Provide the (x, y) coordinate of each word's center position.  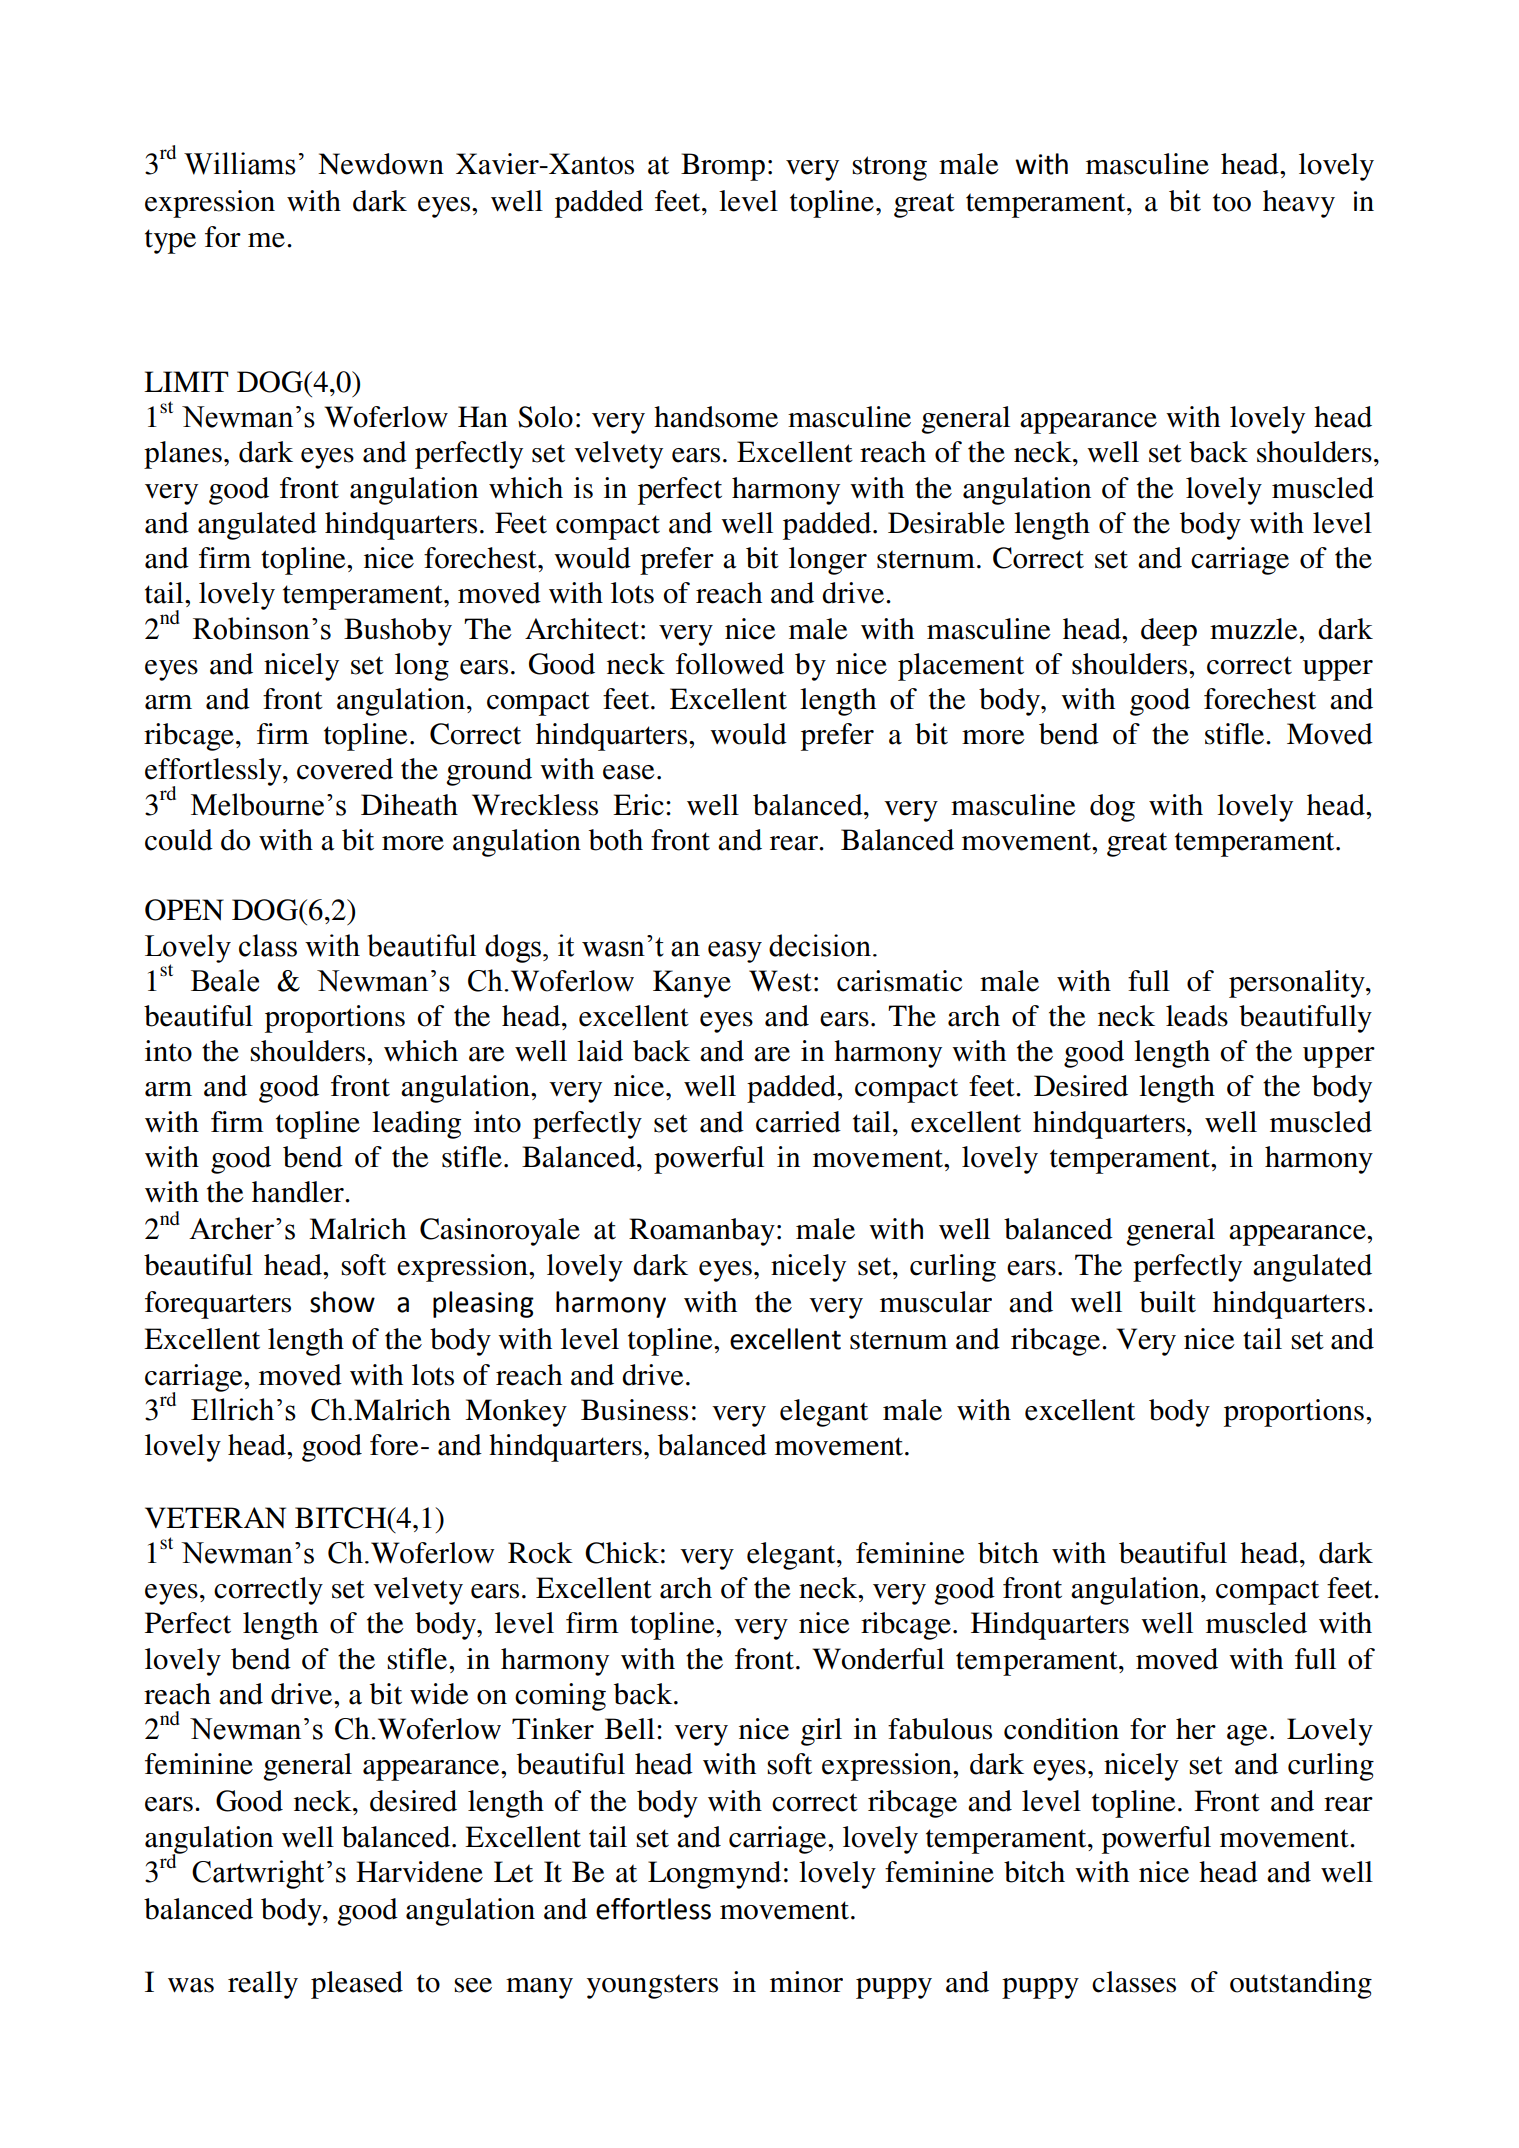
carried (798, 1122)
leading (416, 1125)
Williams (240, 163)
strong (889, 168)
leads (1197, 1016)
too (1232, 202)
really (263, 1985)
